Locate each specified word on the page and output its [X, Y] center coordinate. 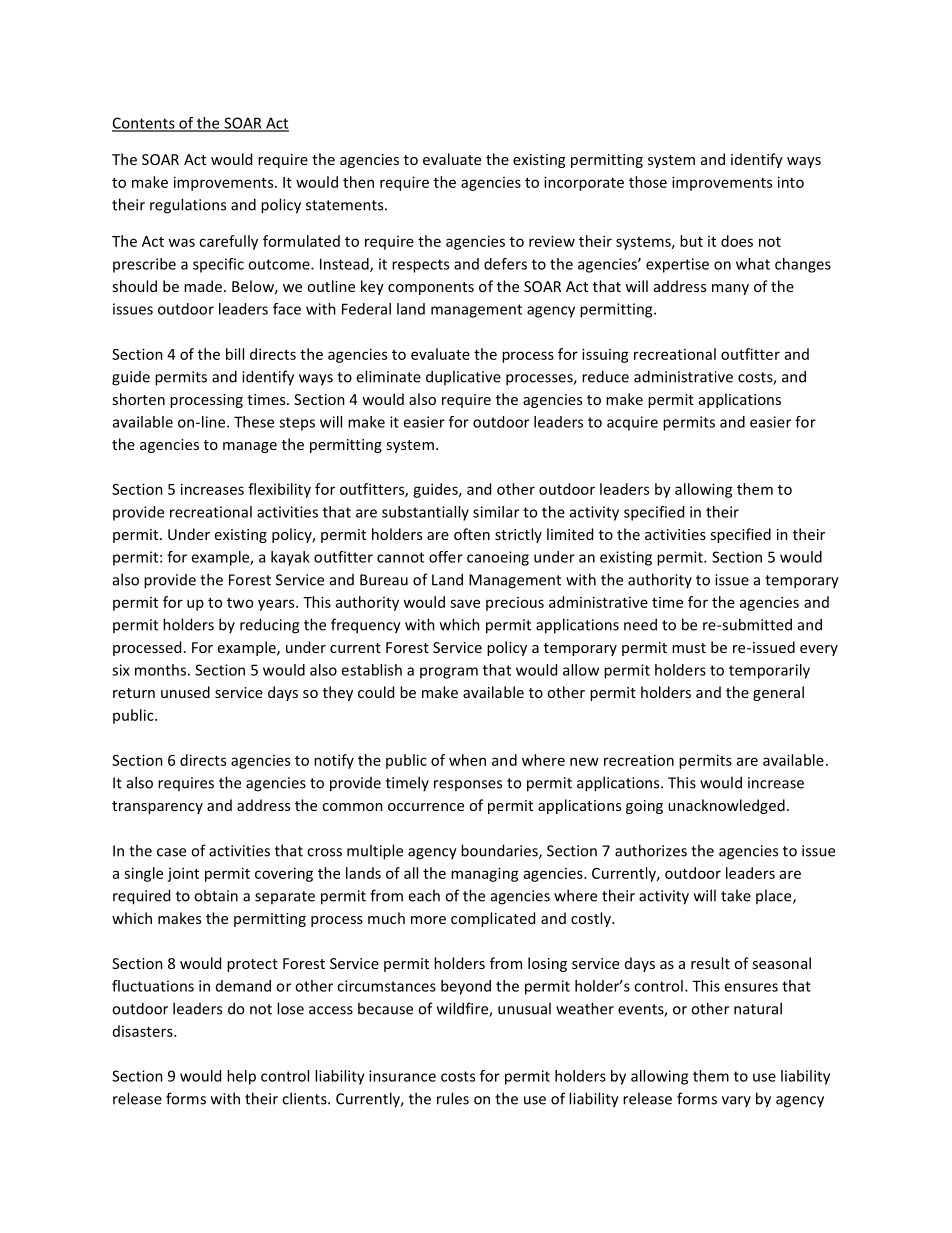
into [791, 182]
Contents [144, 124]
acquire [632, 423]
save [465, 603]
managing [485, 874]
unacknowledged [726, 806]
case [171, 852]
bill [235, 354]
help [241, 1077]
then [358, 182]
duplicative [463, 377]
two [240, 603]
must [689, 648]
